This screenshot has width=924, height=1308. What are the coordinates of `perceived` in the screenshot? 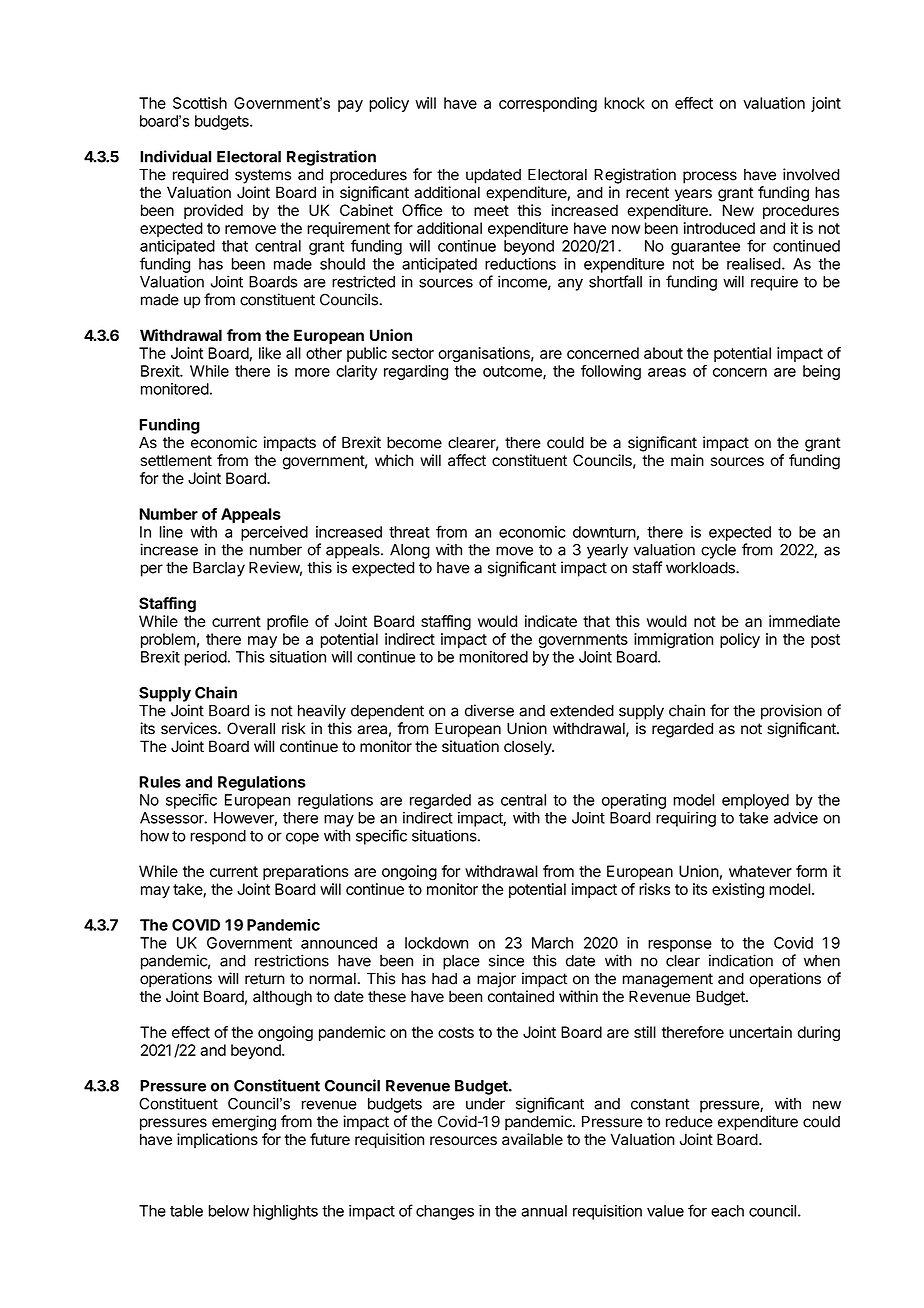 It's located at (274, 533).
